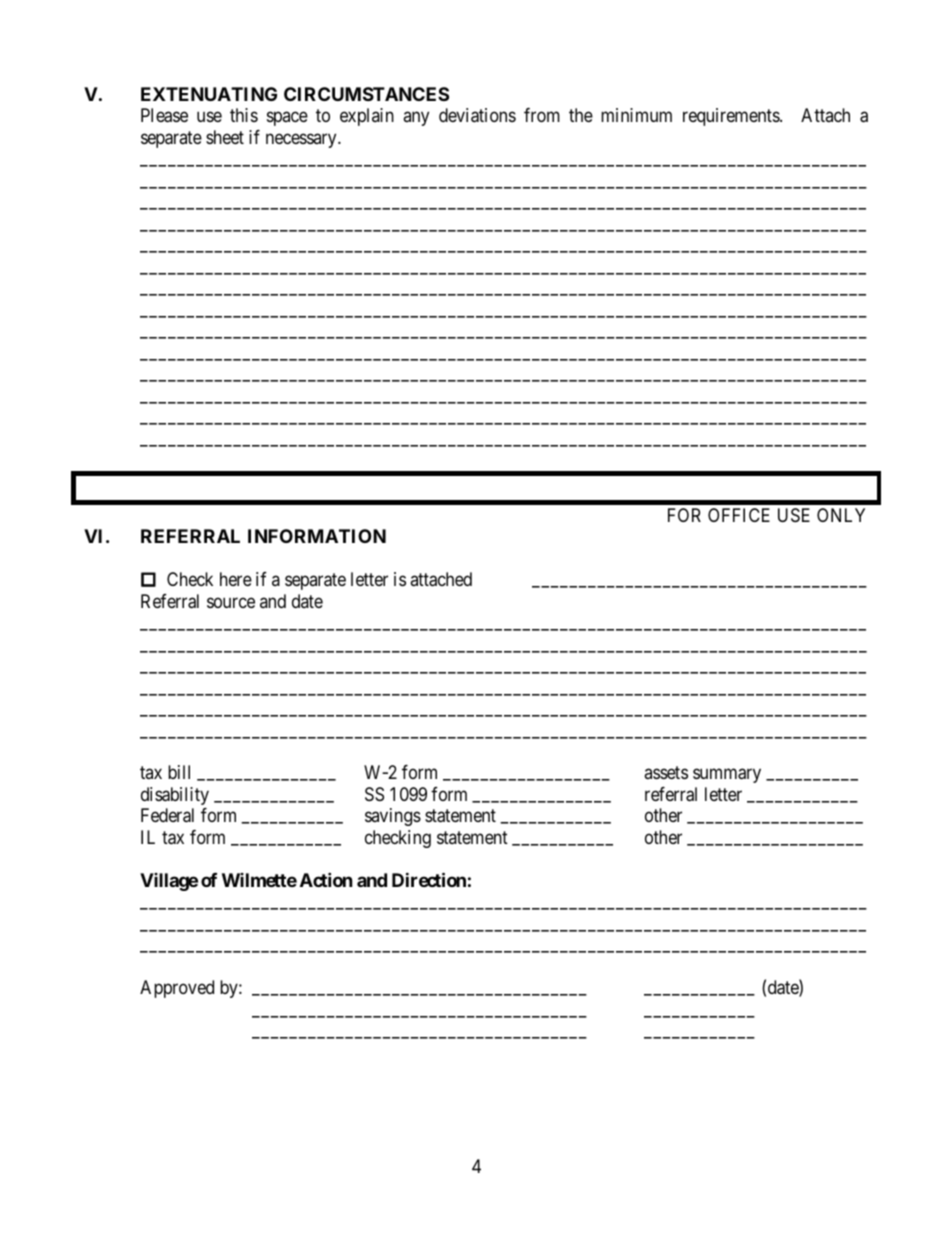 Image resolution: width=952 pixels, height=1233 pixels. Describe the element at coordinates (177, 989) in the screenshot. I see `Approved` at that location.
